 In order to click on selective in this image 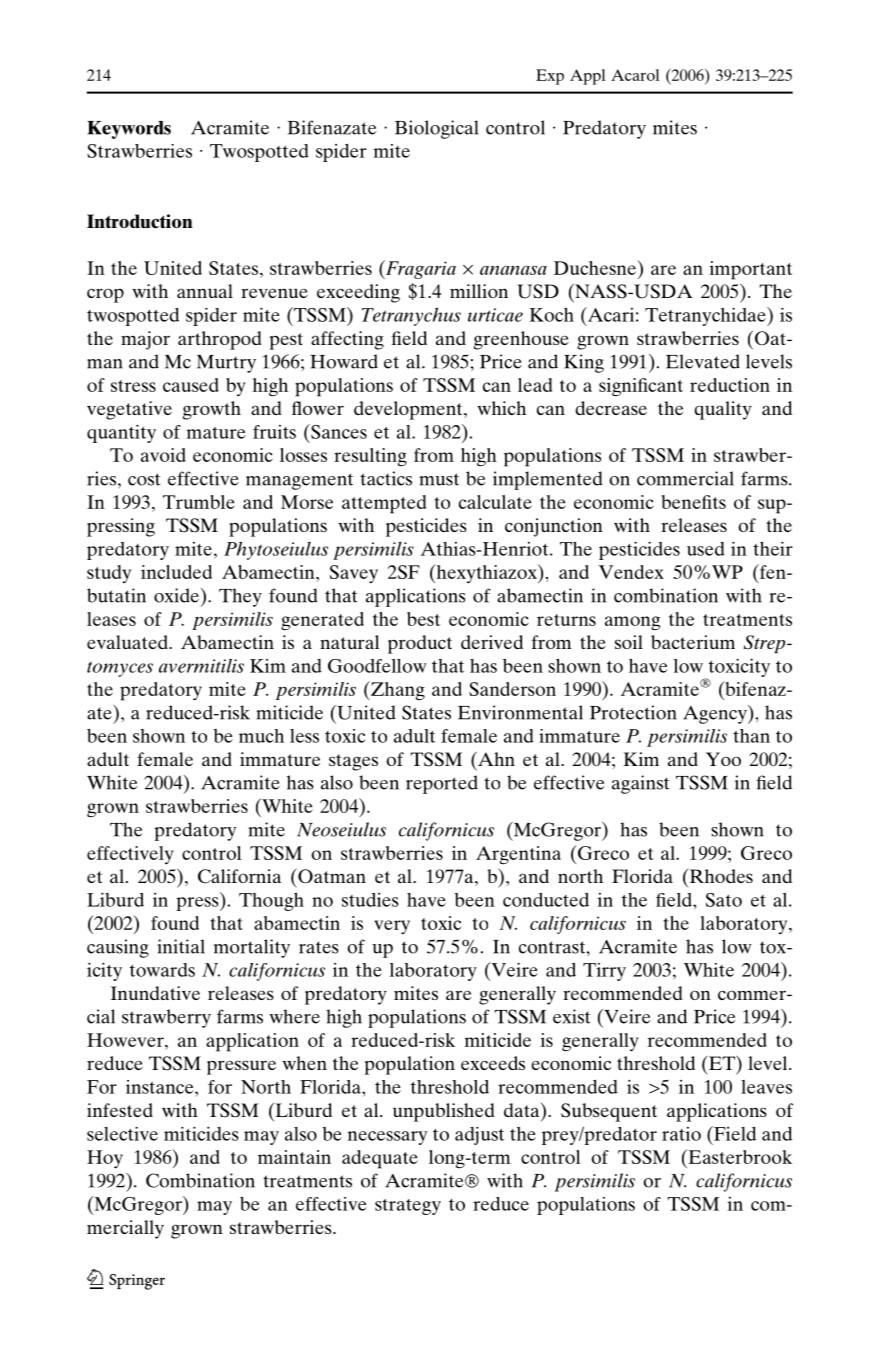, I will do `click(122, 1133)`.
